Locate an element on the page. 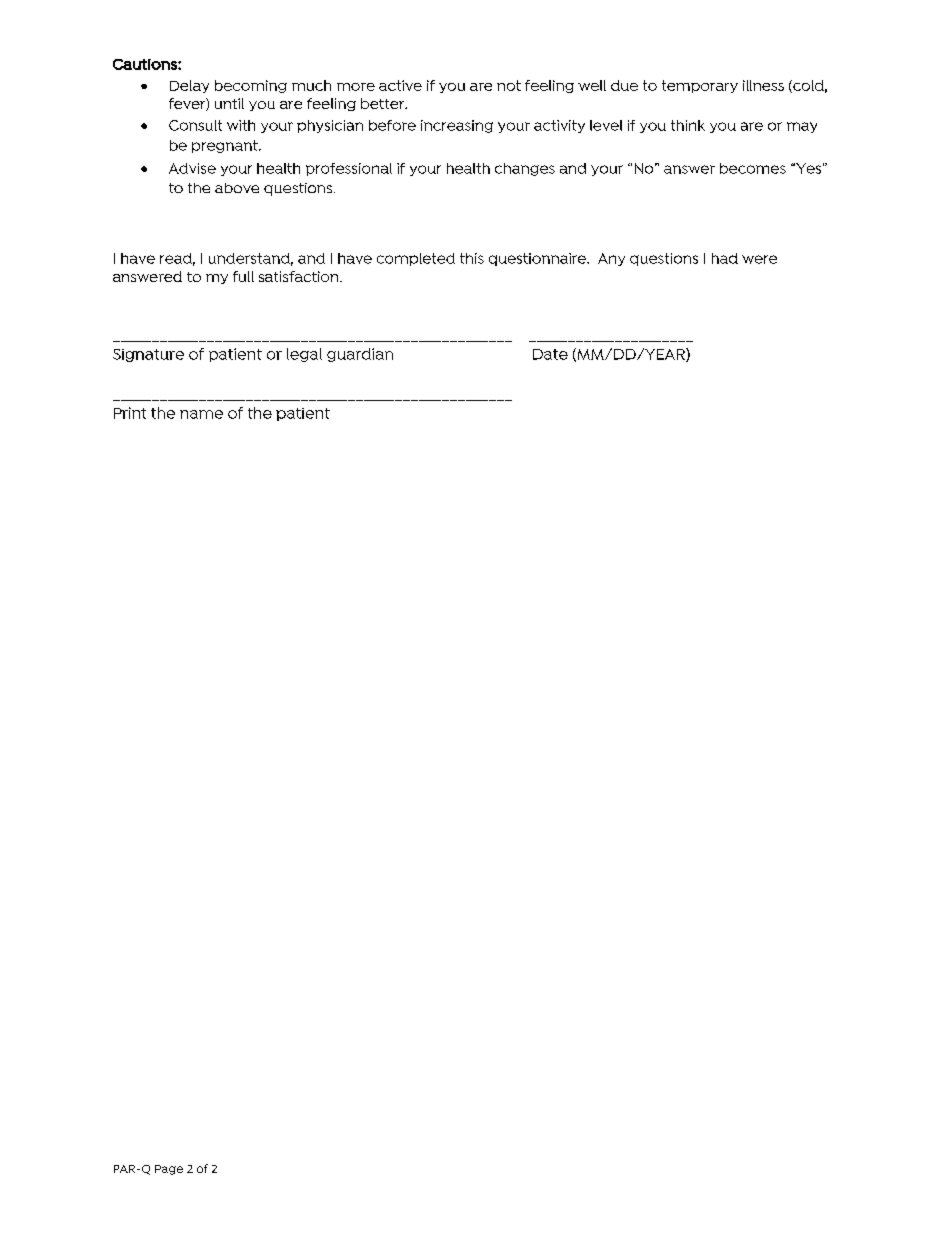 Image resolution: width=952 pixels, height=1233 pixels. name is located at coordinates (201, 414).
